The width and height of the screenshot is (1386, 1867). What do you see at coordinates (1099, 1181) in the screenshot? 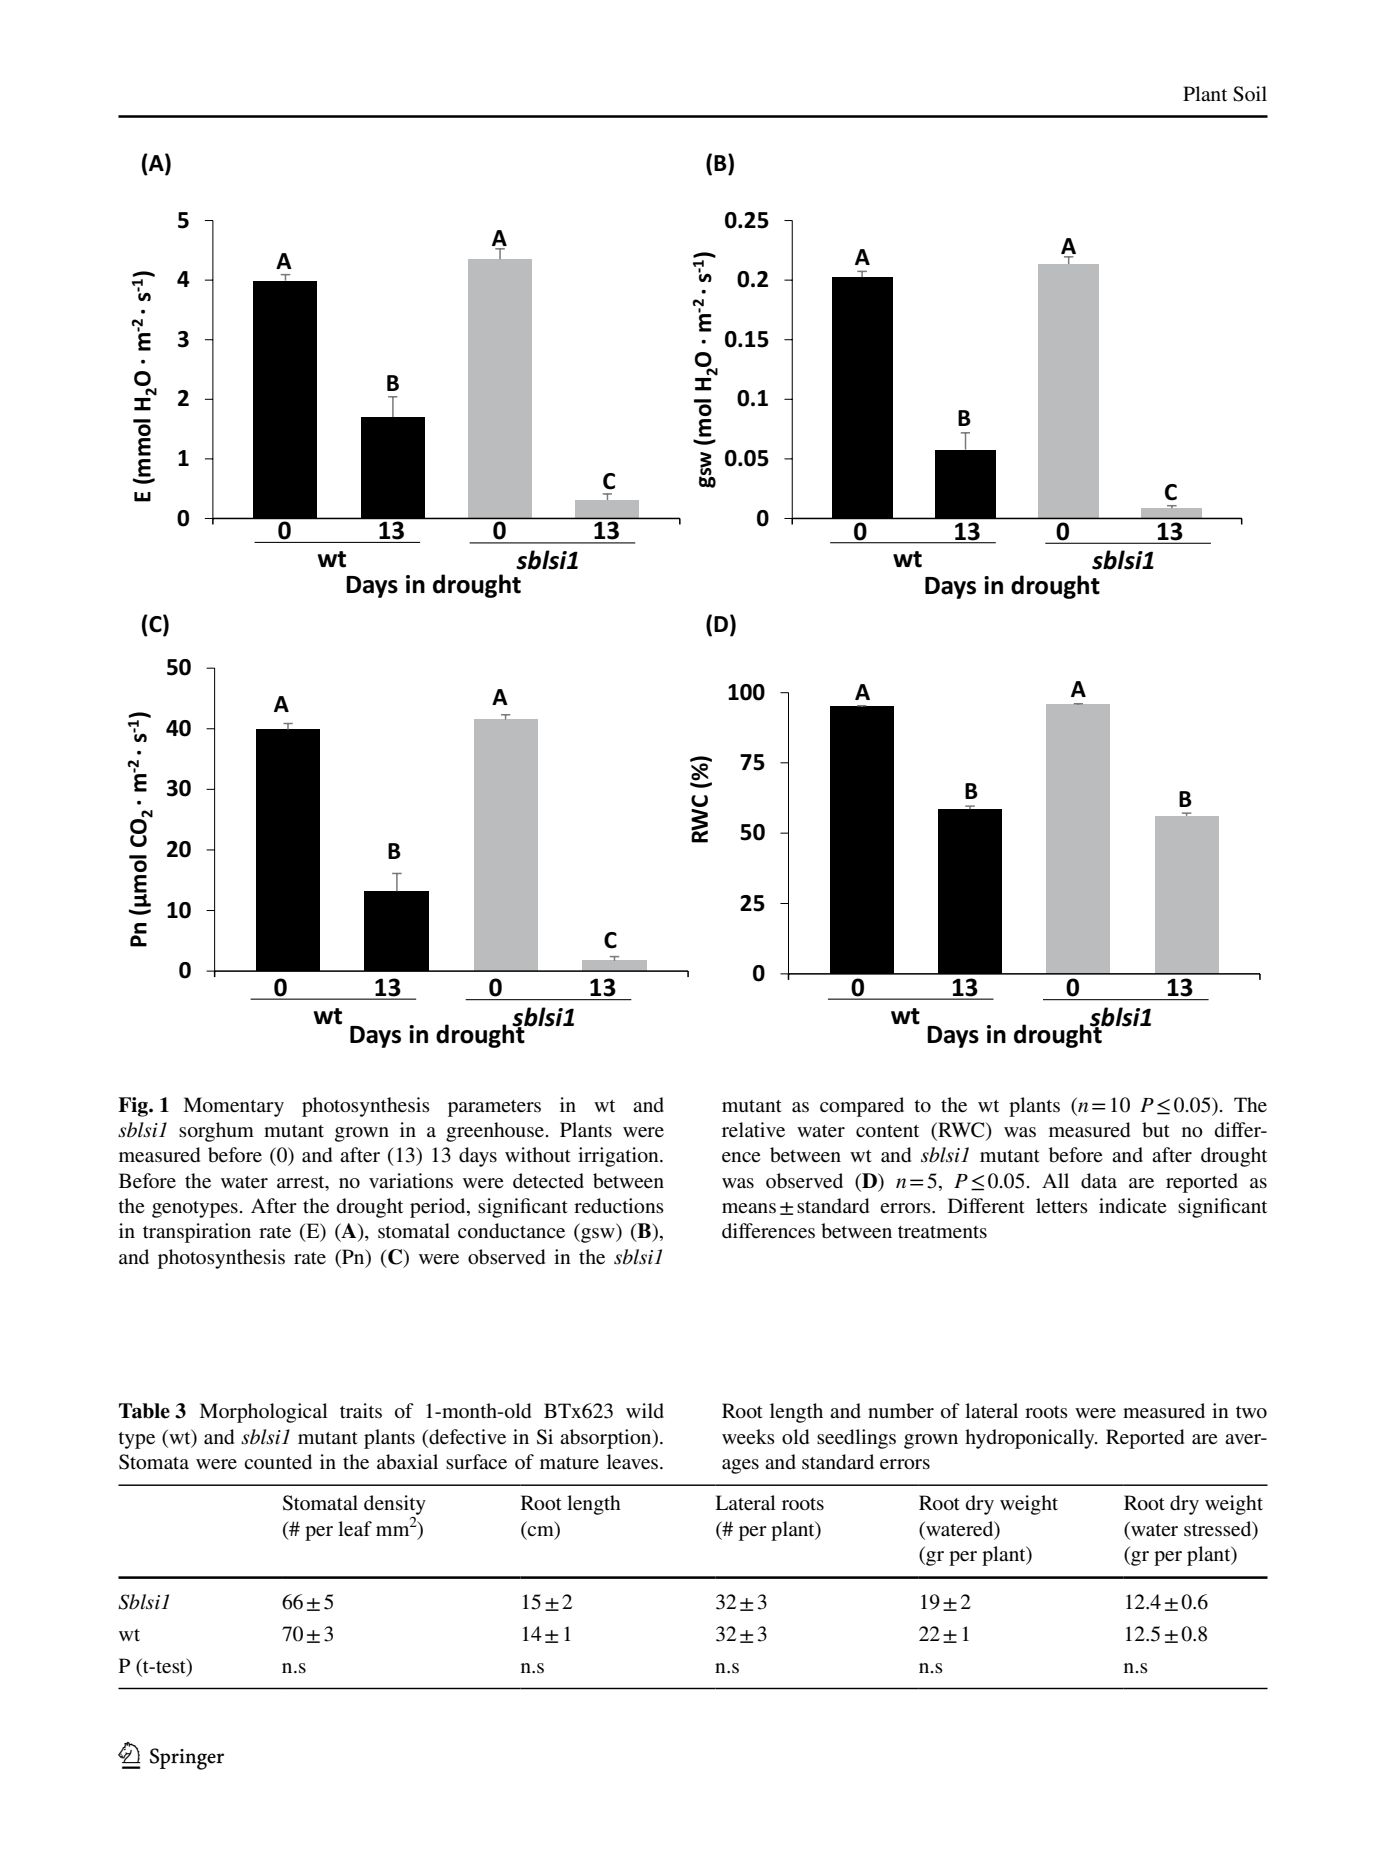
I see `data` at bounding box center [1099, 1181].
